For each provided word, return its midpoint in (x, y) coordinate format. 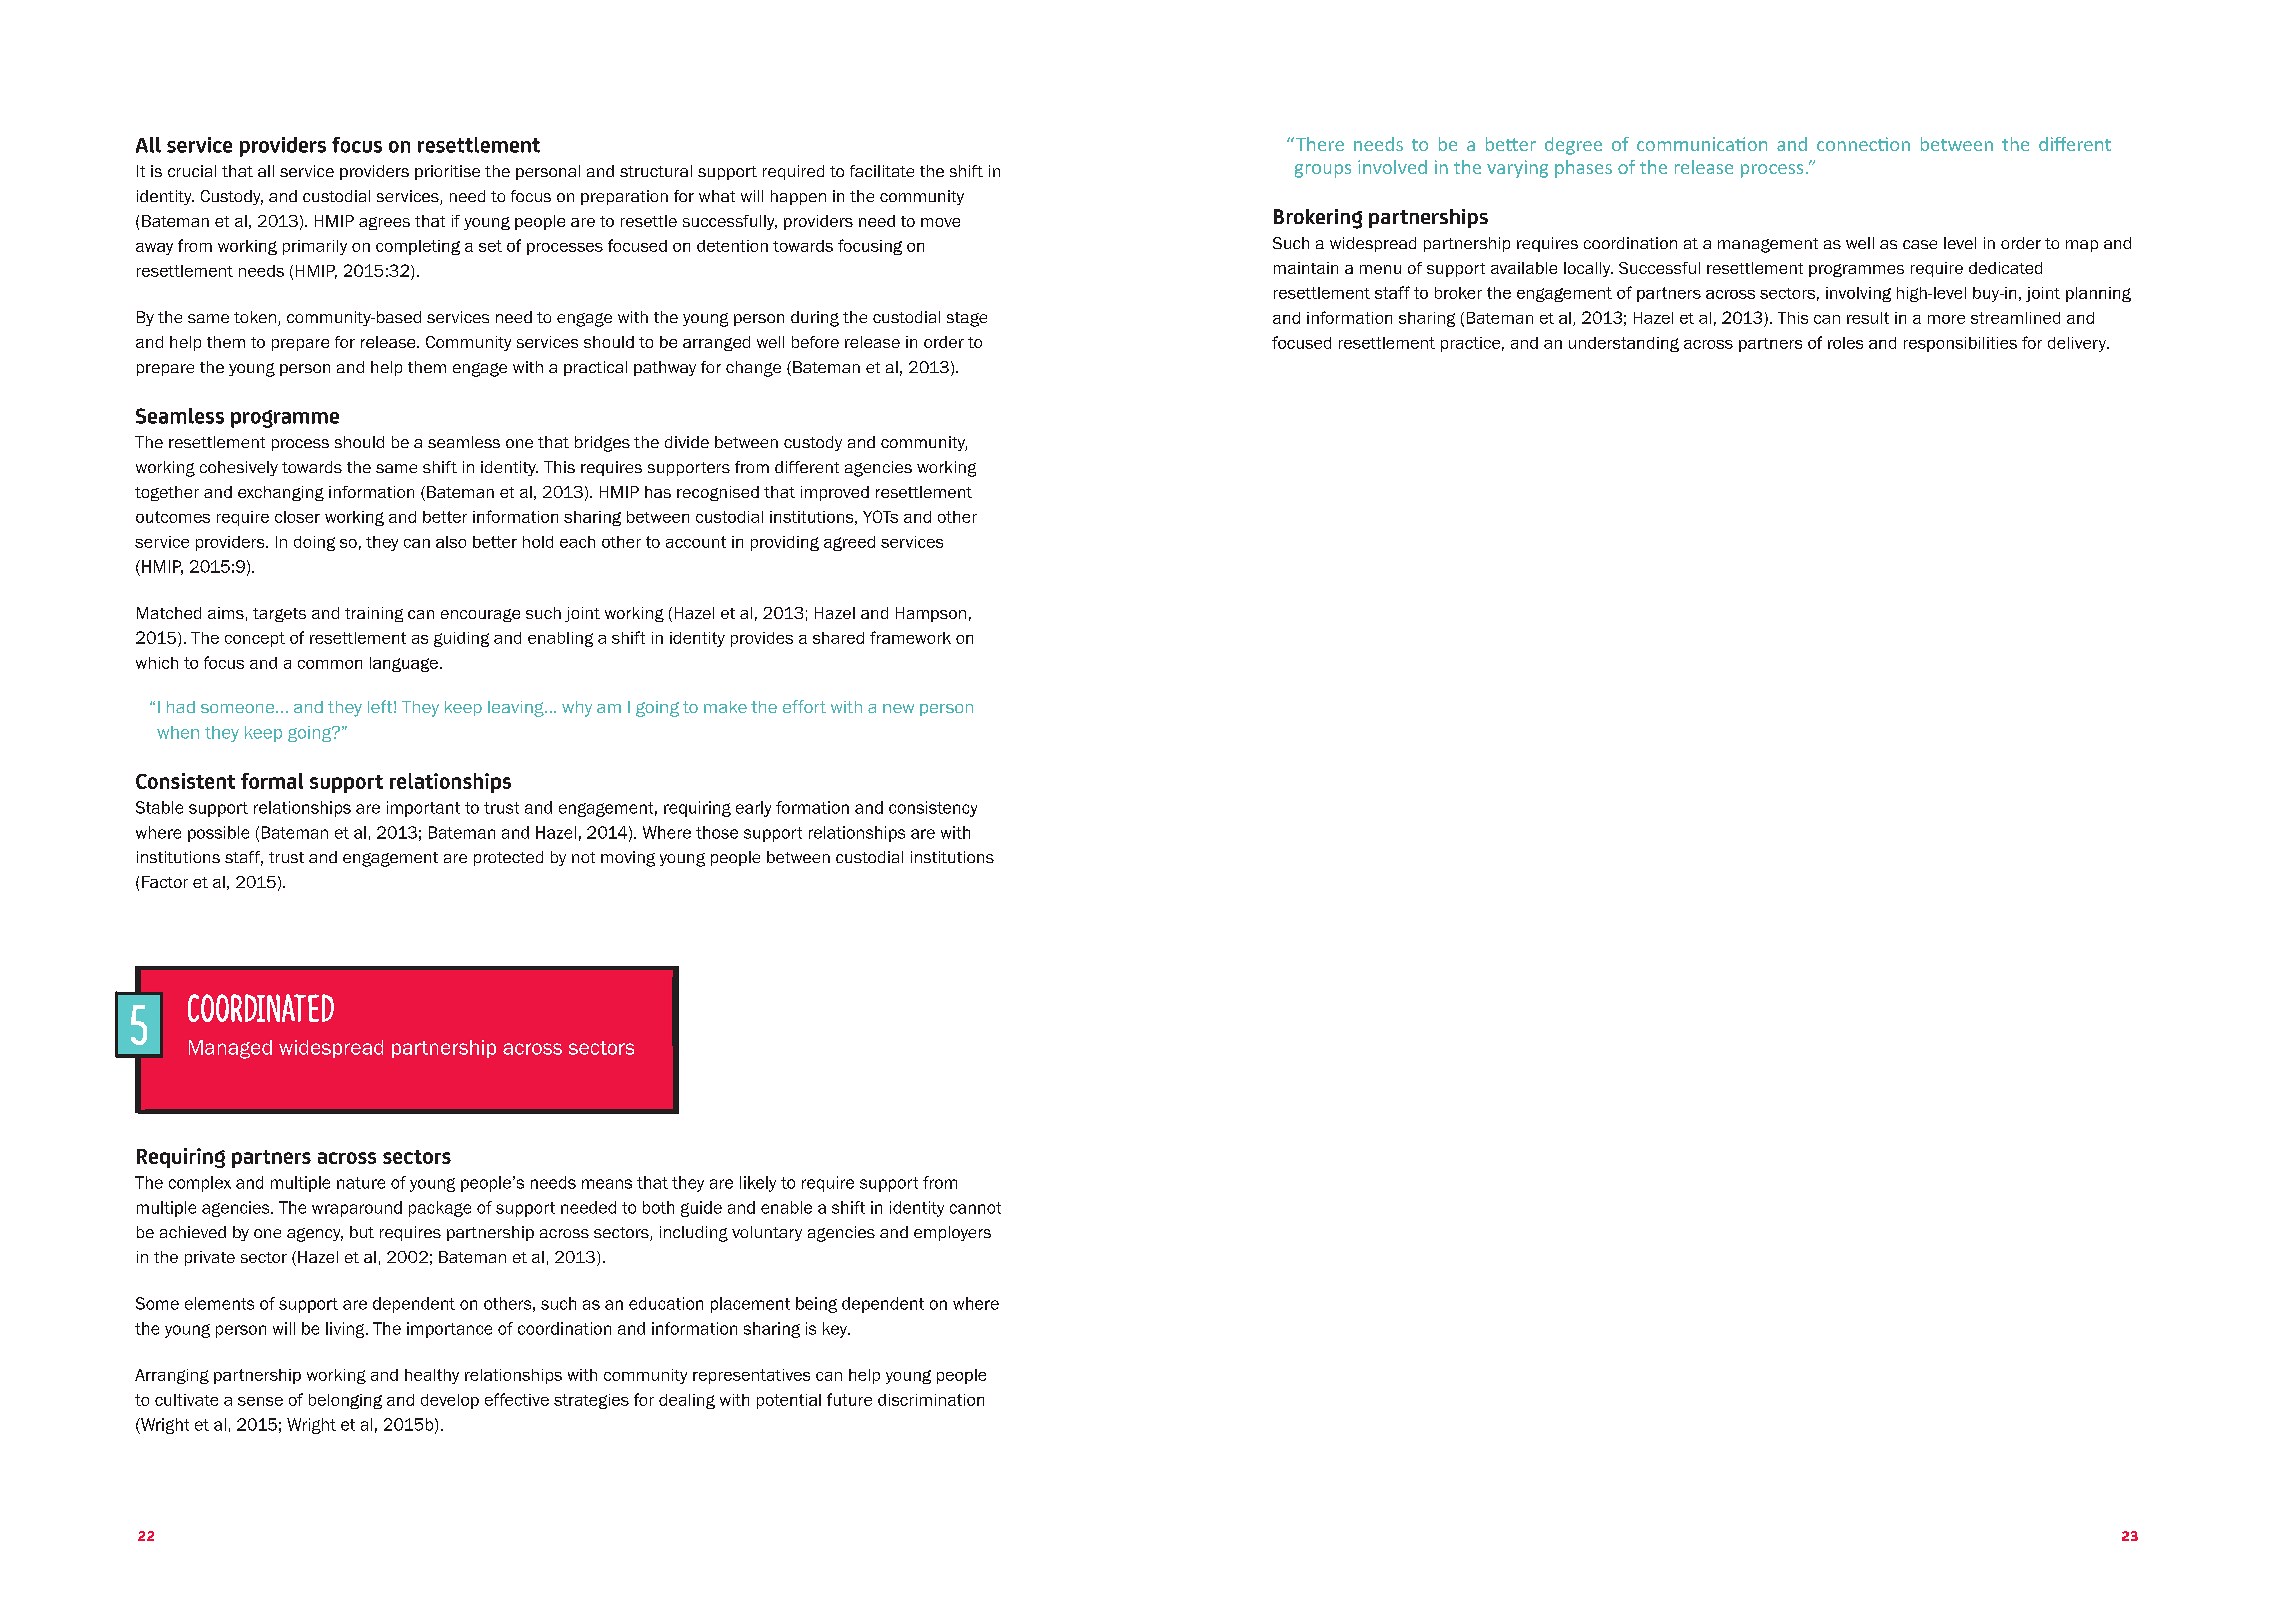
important (423, 809)
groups (1323, 171)
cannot (975, 1208)
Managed (230, 1049)
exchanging (281, 493)
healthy (432, 1376)
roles (1845, 343)
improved (835, 493)
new (898, 708)
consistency (933, 809)
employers (952, 1233)
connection (1863, 144)
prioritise (447, 172)
